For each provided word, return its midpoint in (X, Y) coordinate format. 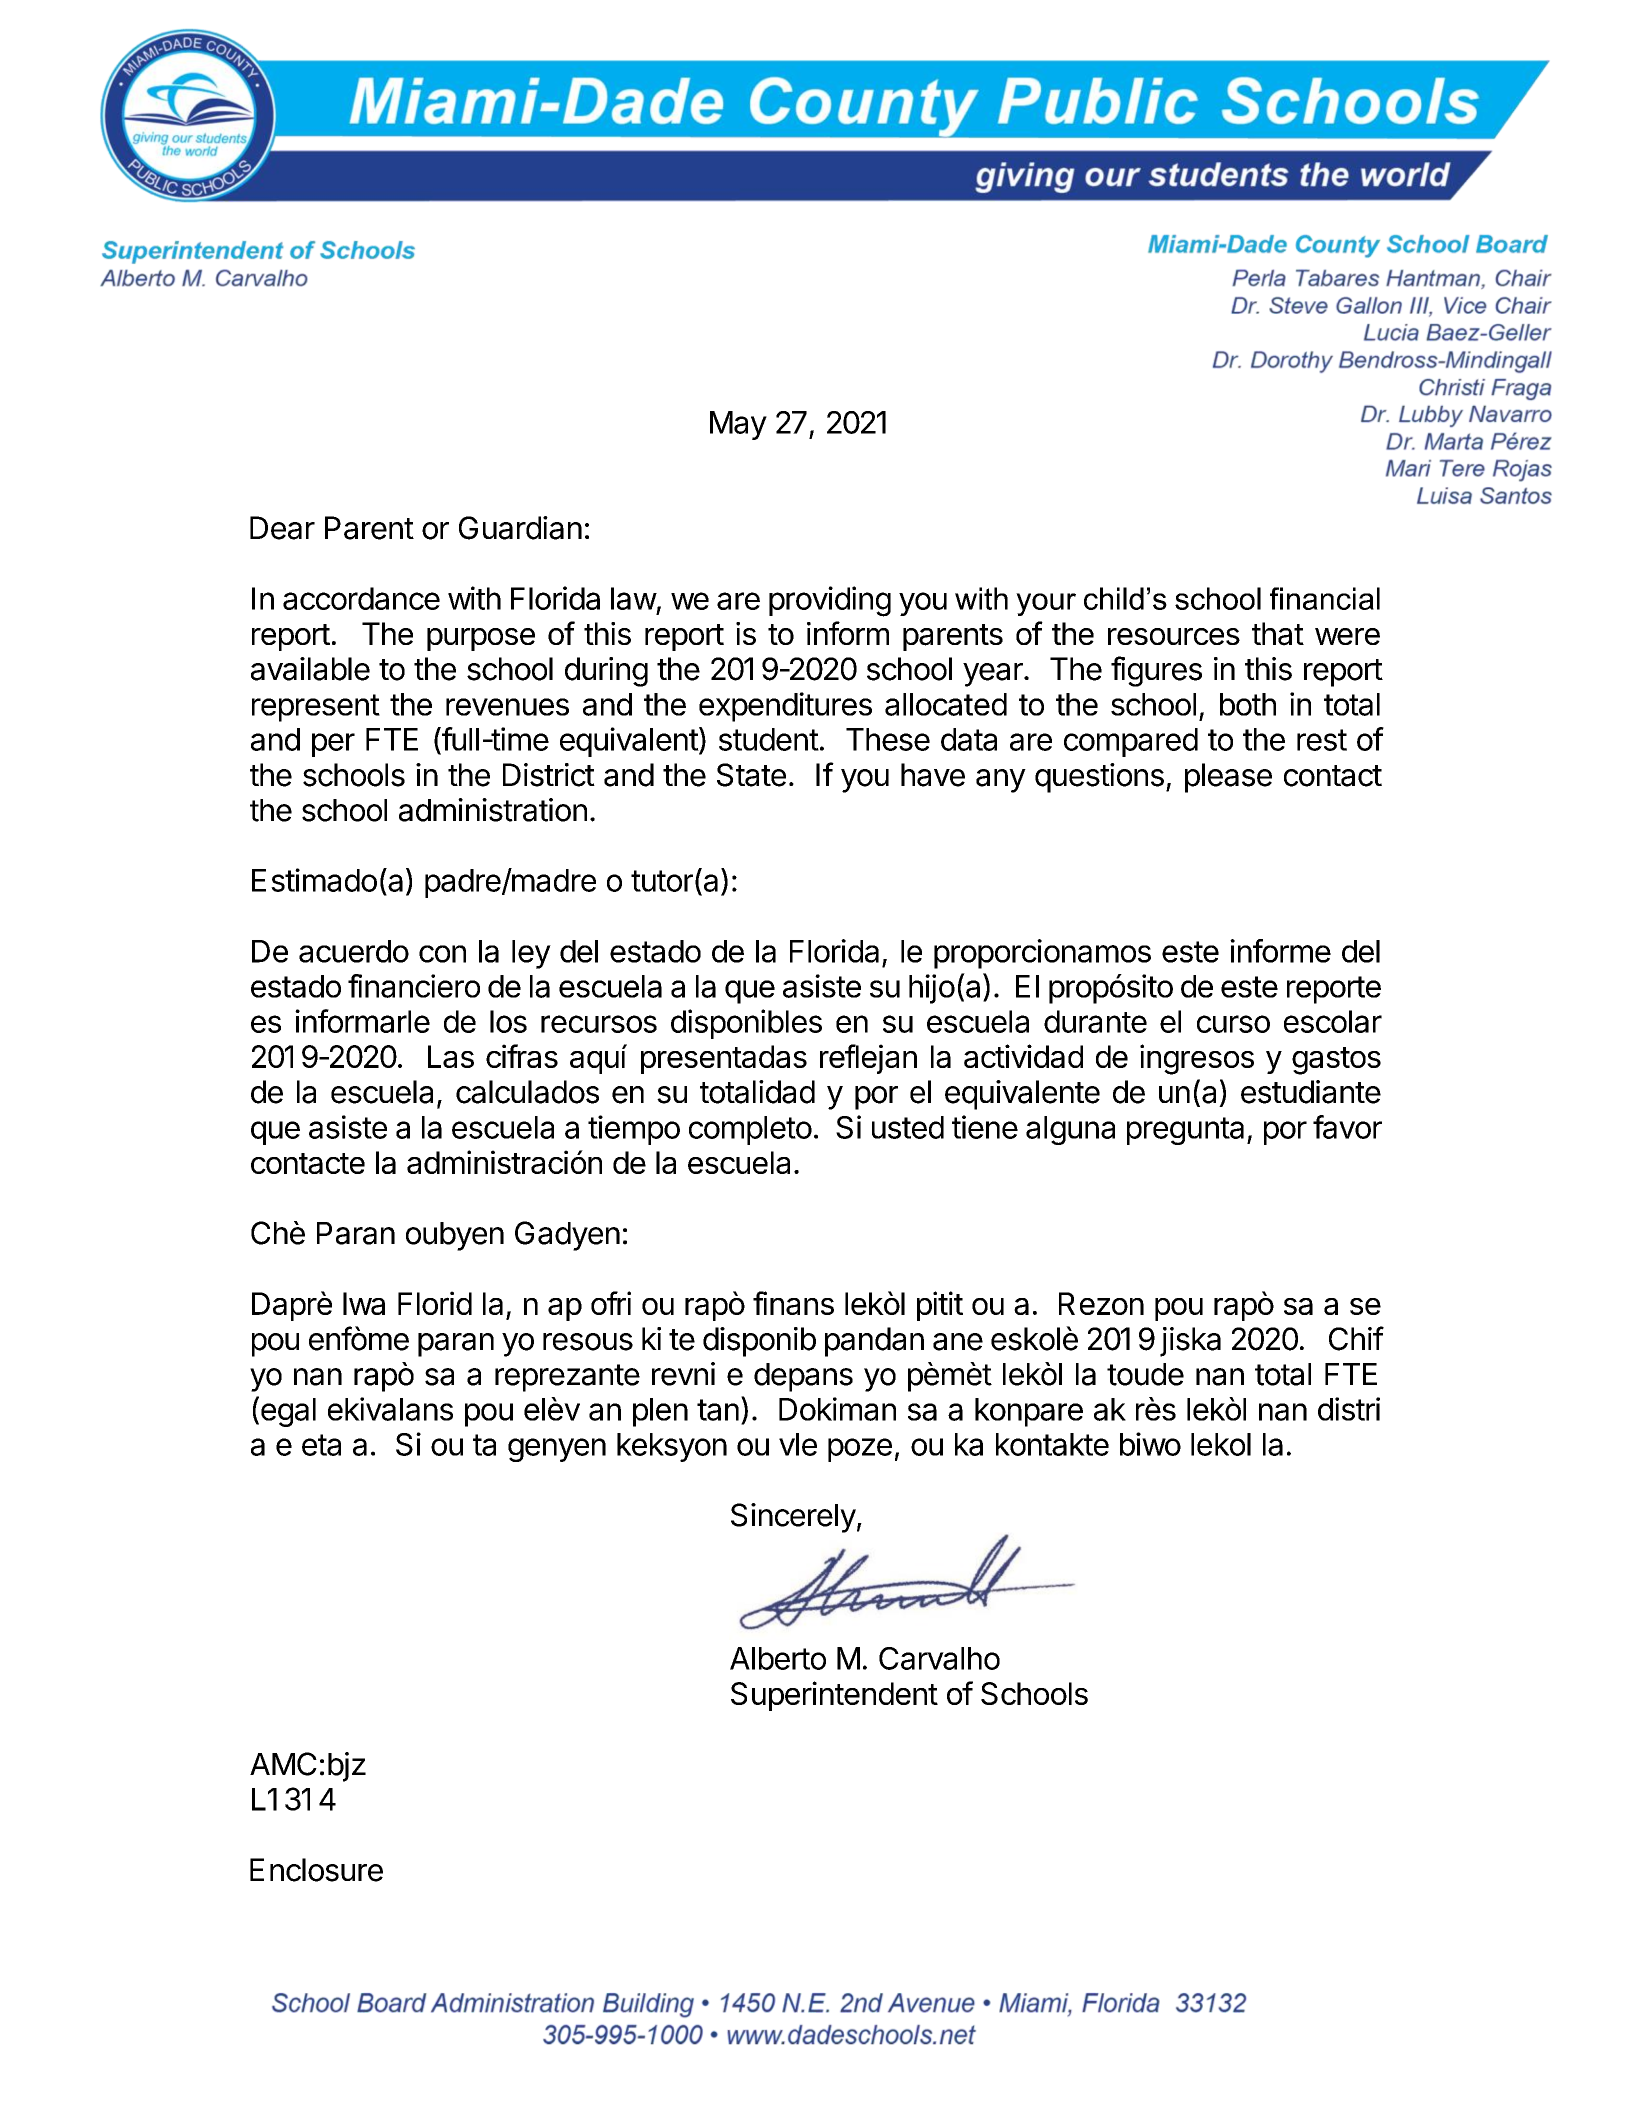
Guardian (520, 528)
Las (451, 1056)
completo (750, 1130)
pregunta (1185, 1131)
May (738, 425)
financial (1325, 598)
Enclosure (316, 1870)
